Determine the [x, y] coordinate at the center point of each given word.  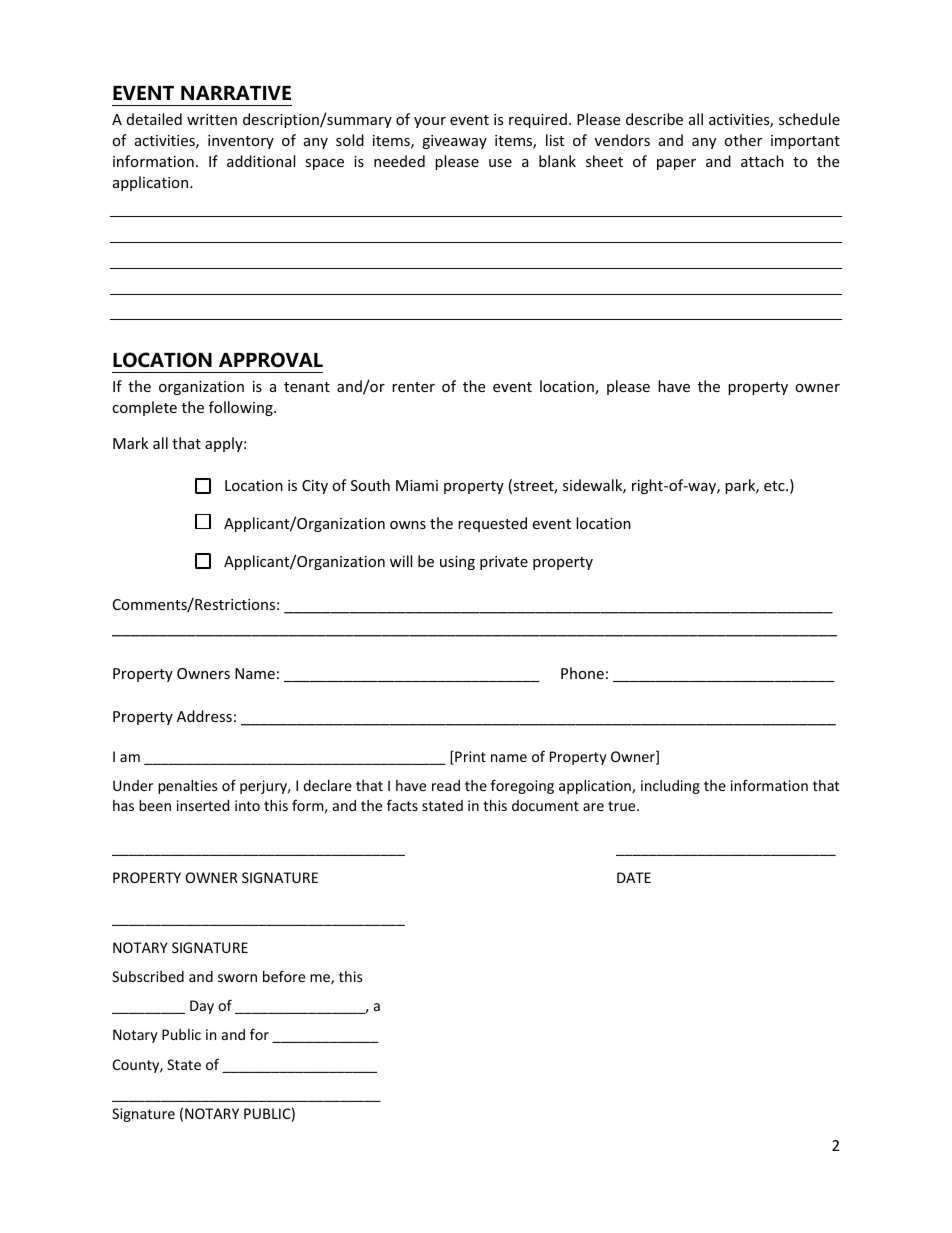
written [212, 119]
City [315, 487]
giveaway [454, 142]
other [743, 140]
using [457, 563]
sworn [237, 978]
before [284, 976]
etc [775, 486]
